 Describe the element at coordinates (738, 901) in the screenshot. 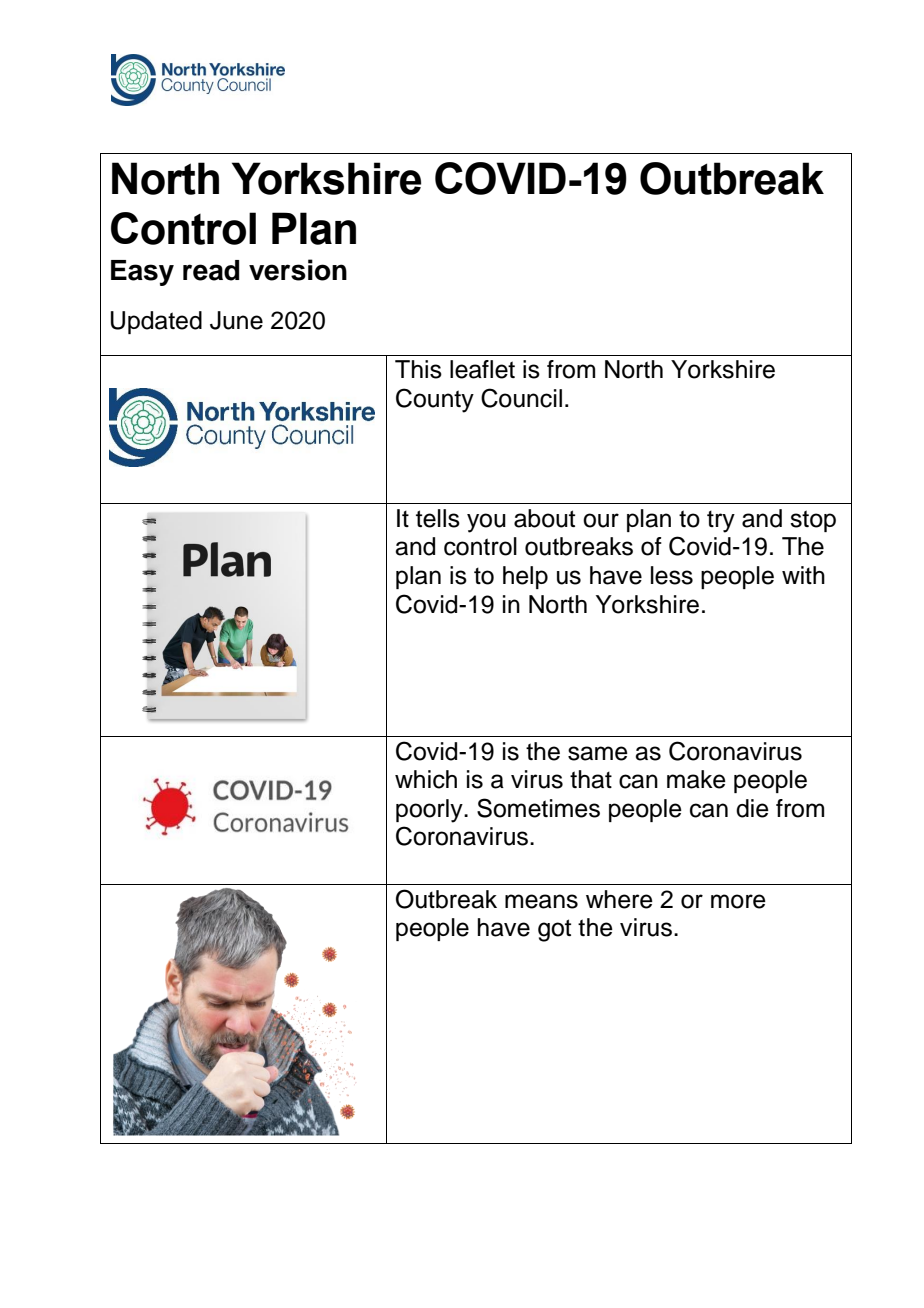

I see `more` at that location.
